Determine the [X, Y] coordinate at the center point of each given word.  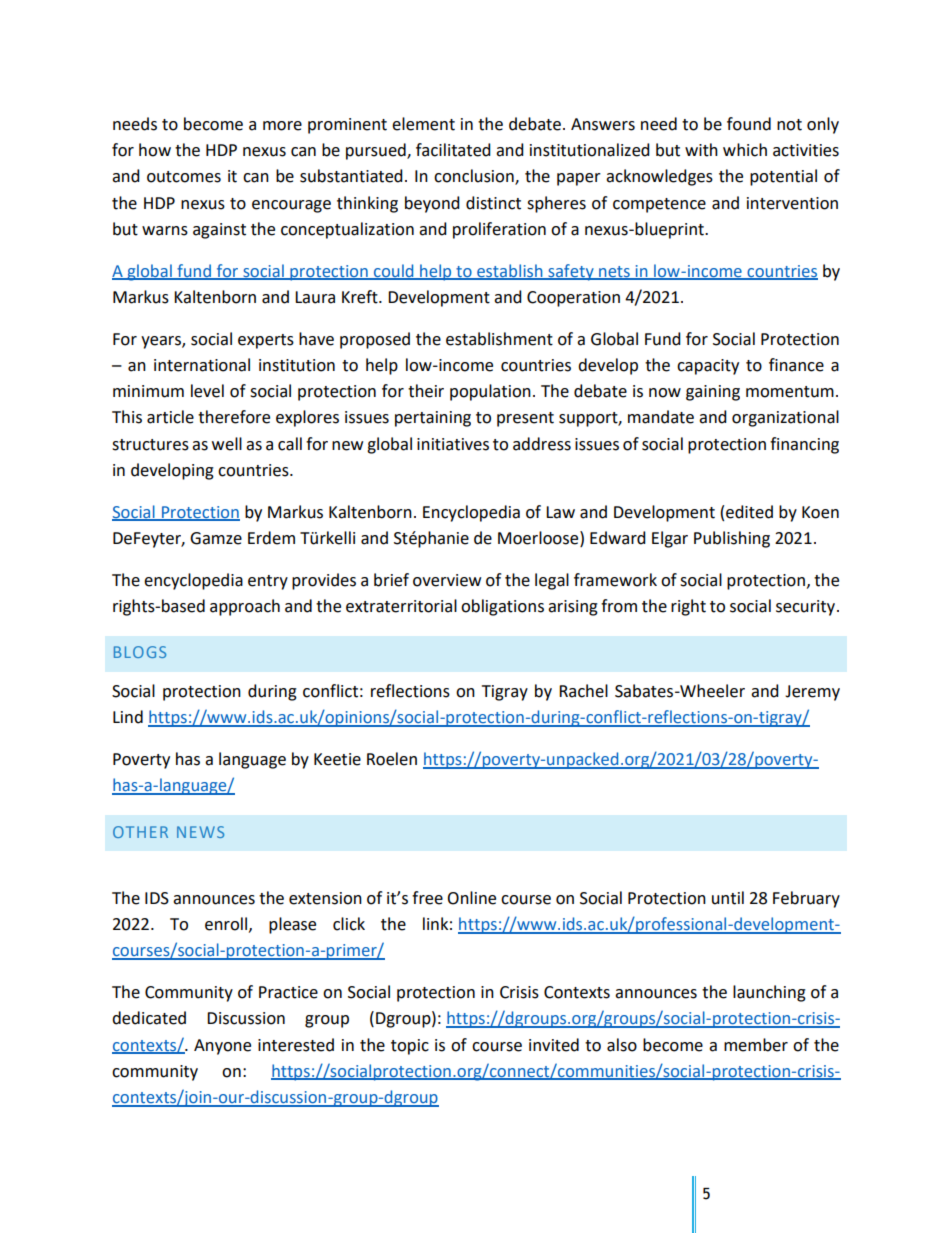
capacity [708, 367]
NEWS [200, 832]
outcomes [184, 177]
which [745, 150]
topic [410, 1047]
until [728, 898]
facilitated [453, 150]
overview [447, 580]
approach [245, 607]
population [490, 392]
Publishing [732, 539]
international [202, 365]
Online [471, 898]
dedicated [149, 1018]
